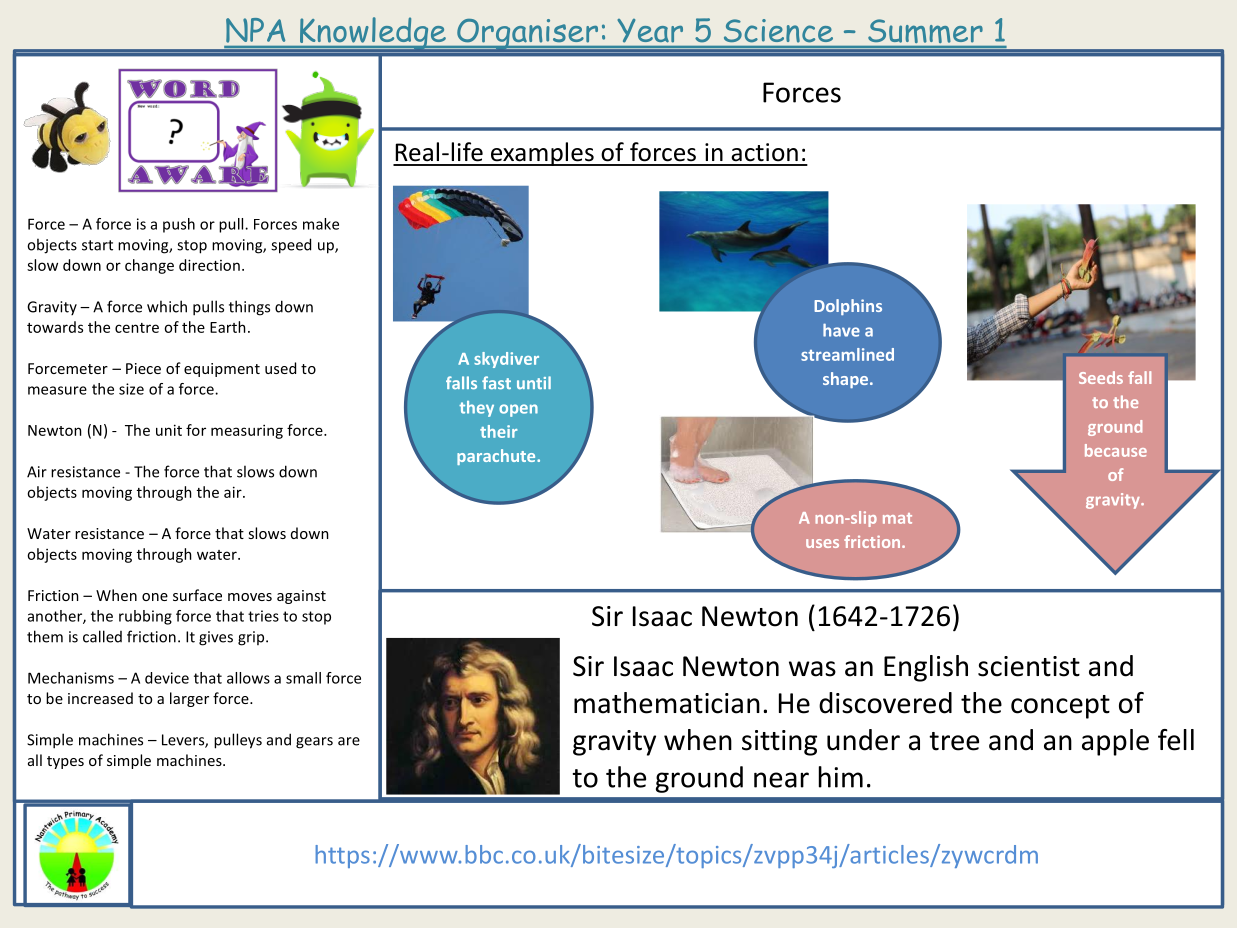  I want to click on Science, so click(778, 30).
